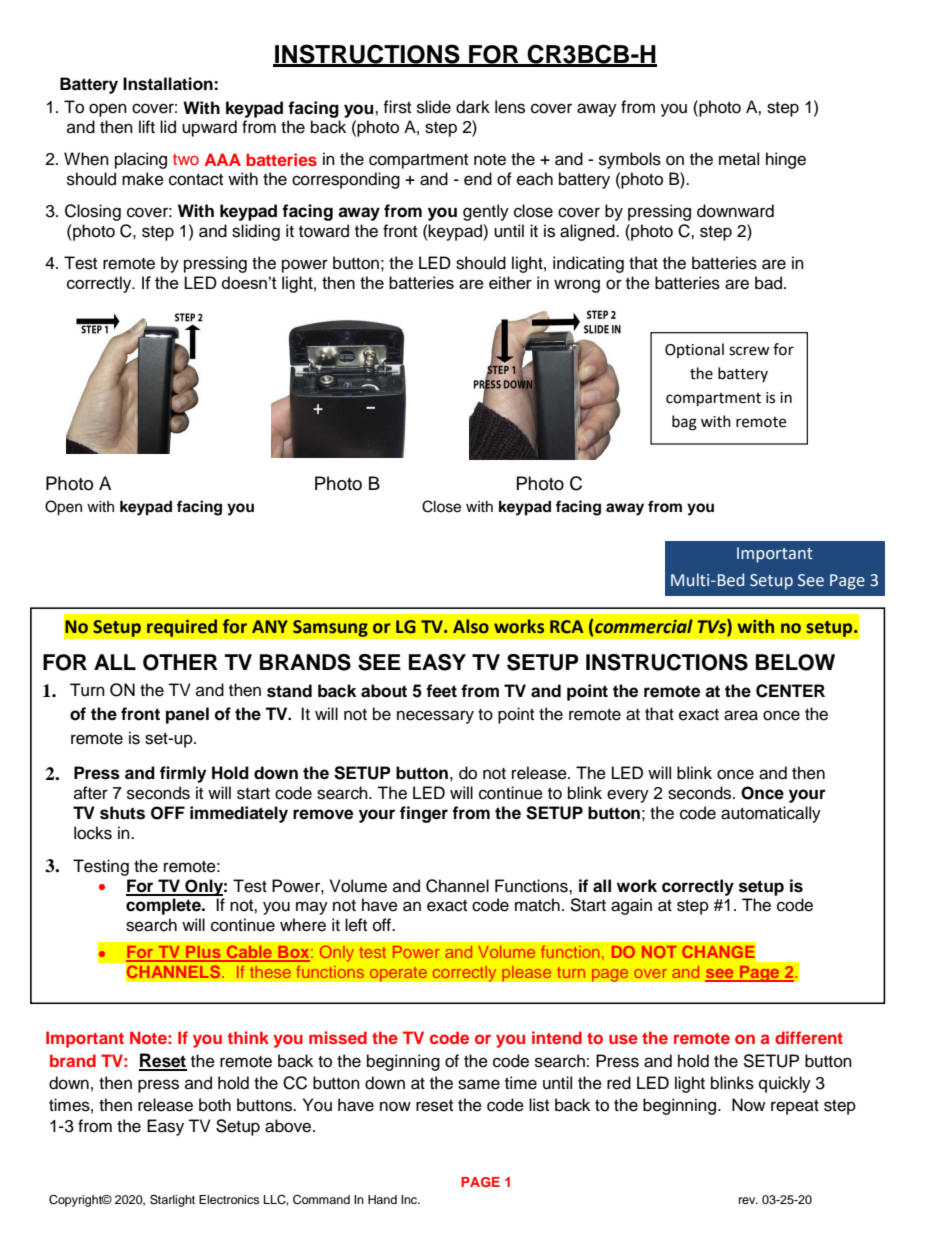 This screenshot has height=1233, width=952. Describe the element at coordinates (186, 159) in the screenshot. I see `two` at that location.
